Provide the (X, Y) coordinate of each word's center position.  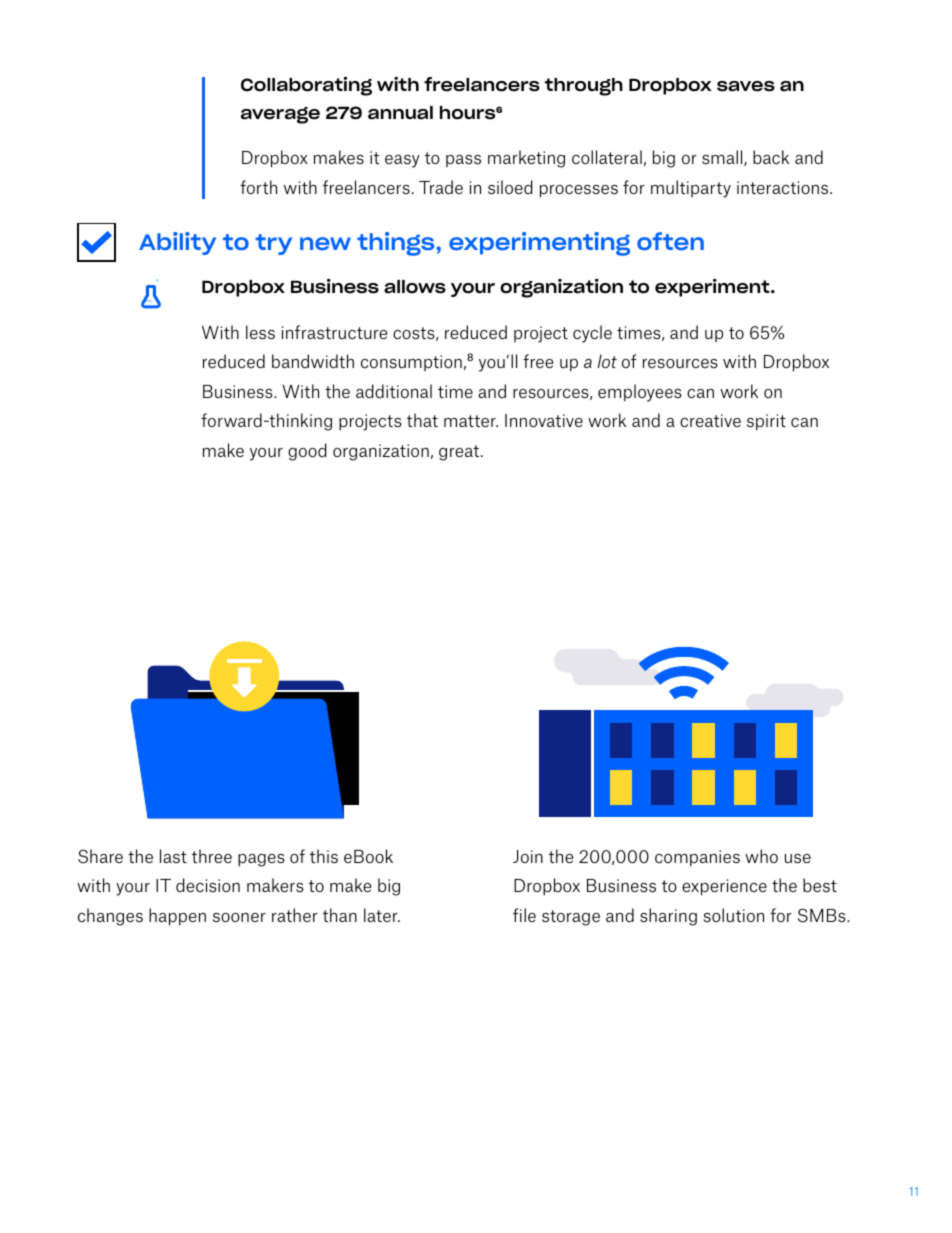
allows (415, 287)
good (307, 452)
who (761, 856)
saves (746, 86)
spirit (766, 422)
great (460, 453)
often (670, 241)
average (280, 115)
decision (208, 885)
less (260, 332)
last (173, 856)
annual (400, 113)
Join (528, 856)
